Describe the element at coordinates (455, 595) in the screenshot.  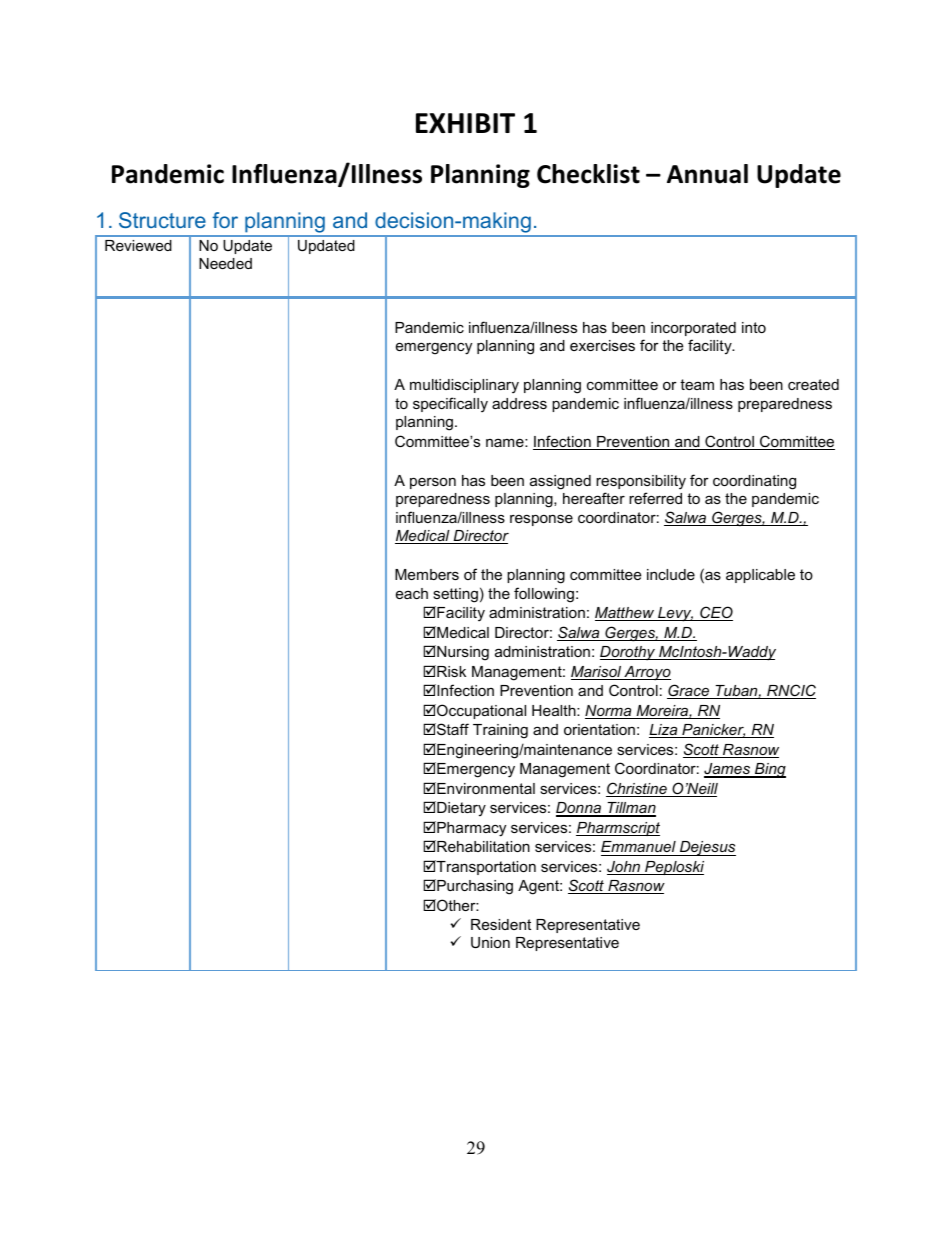
I see `setting` at that location.
